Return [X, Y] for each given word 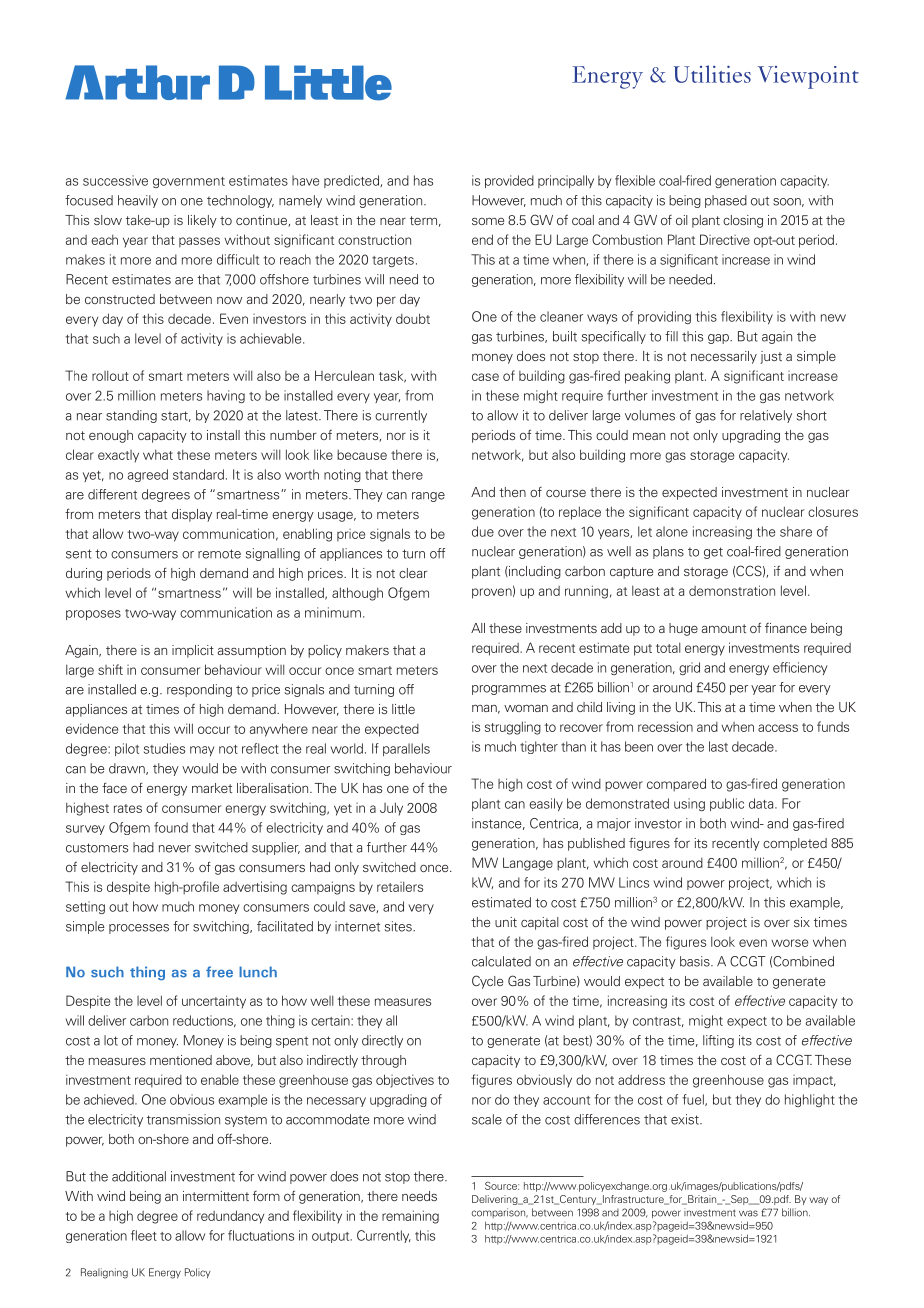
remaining [410, 1217]
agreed [148, 475]
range [428, 497]
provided [509, 181]
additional [139, 1176]
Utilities [712, 74]
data [762, 803]
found [171, 827]
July [391, 808]
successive [115, 180]
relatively [766, 416]
